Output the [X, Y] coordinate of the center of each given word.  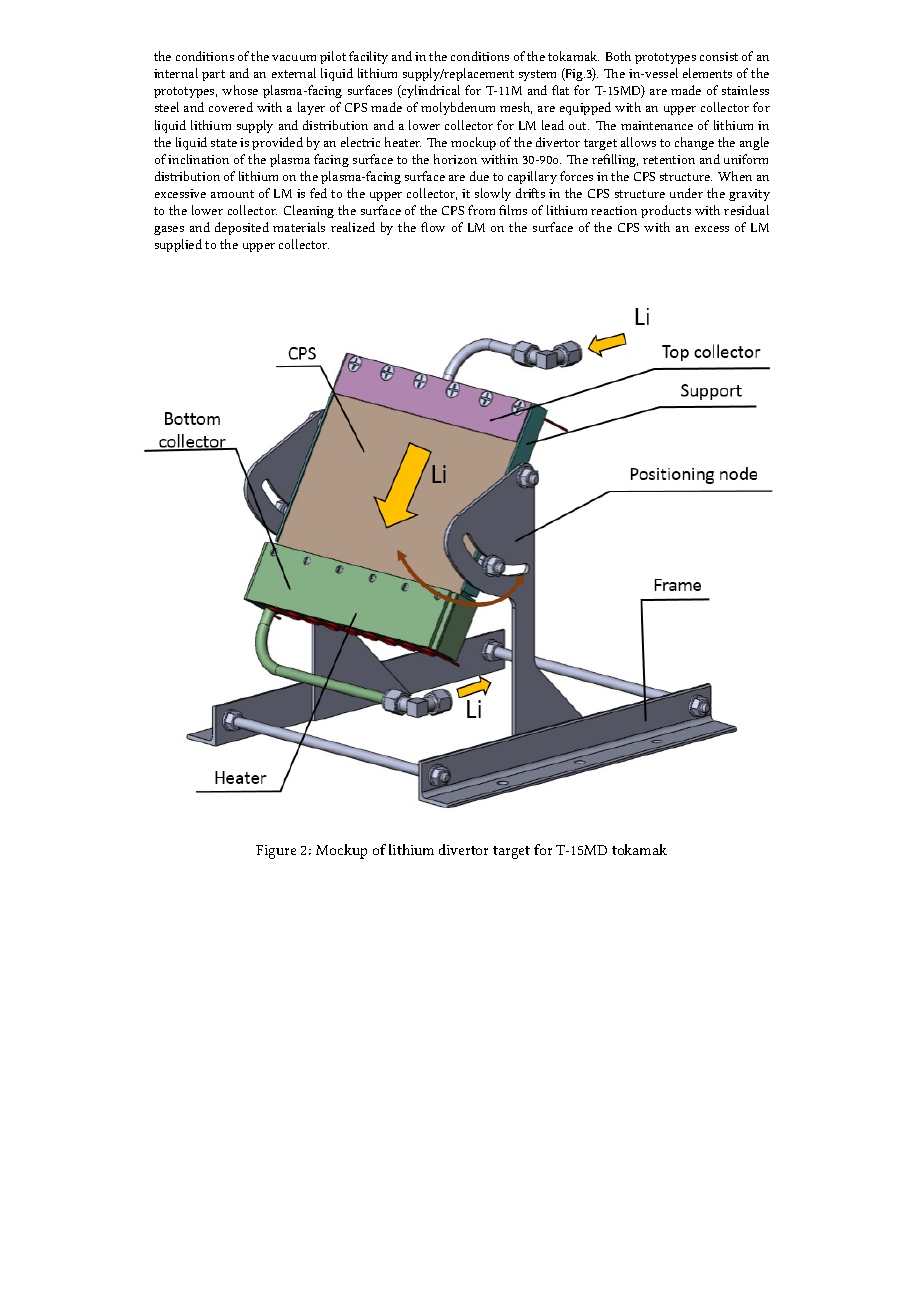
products [666, 211]
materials [299, 227]
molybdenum [458, 108]
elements [707, 73]
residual [746, 210]
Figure [276, 852]
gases [169, 230]
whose [240, 90]
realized [353, 227]
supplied [178, 245]
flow [433, 227]
